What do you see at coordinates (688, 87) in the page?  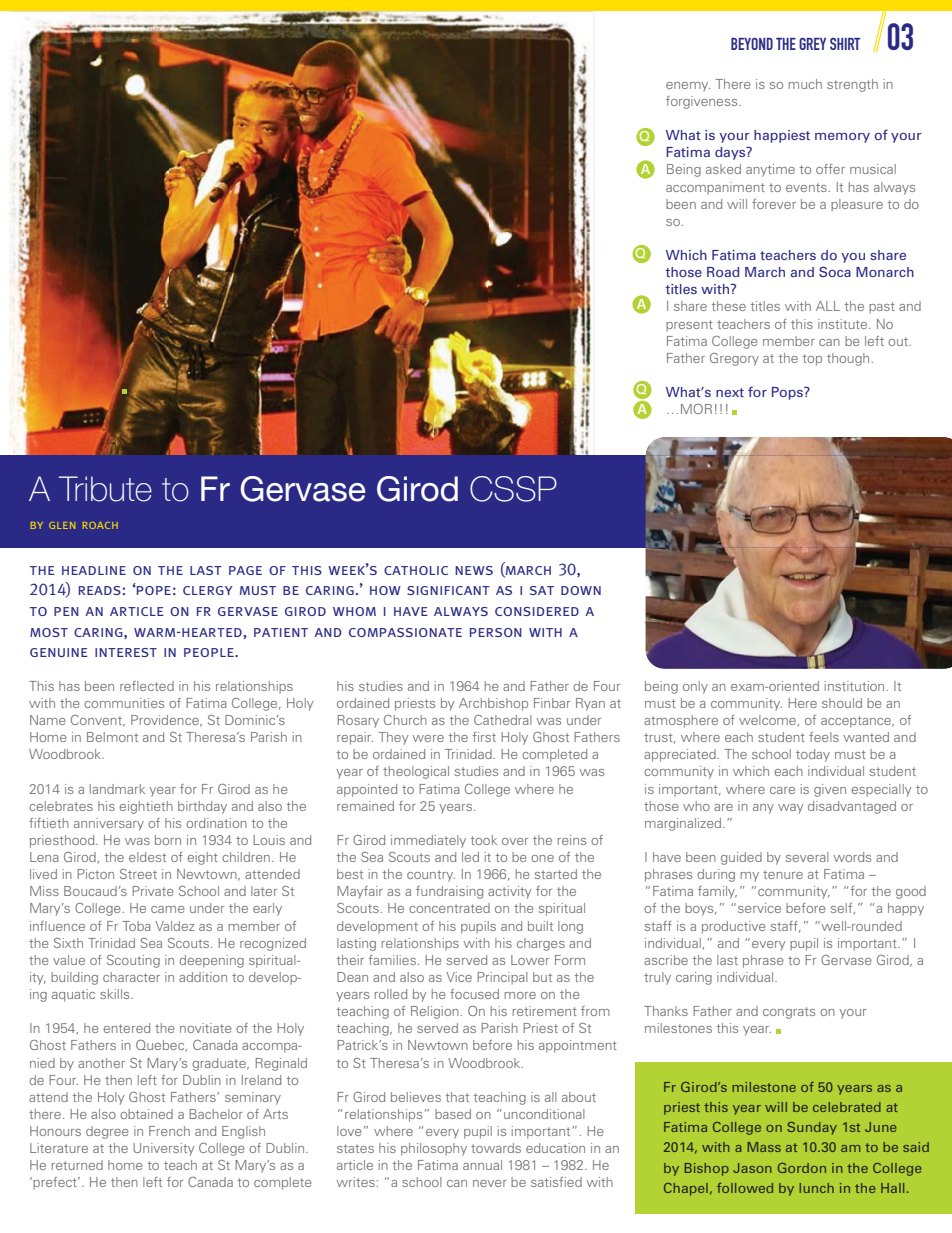 I see `enemy` at bounding box center [688, 87].
